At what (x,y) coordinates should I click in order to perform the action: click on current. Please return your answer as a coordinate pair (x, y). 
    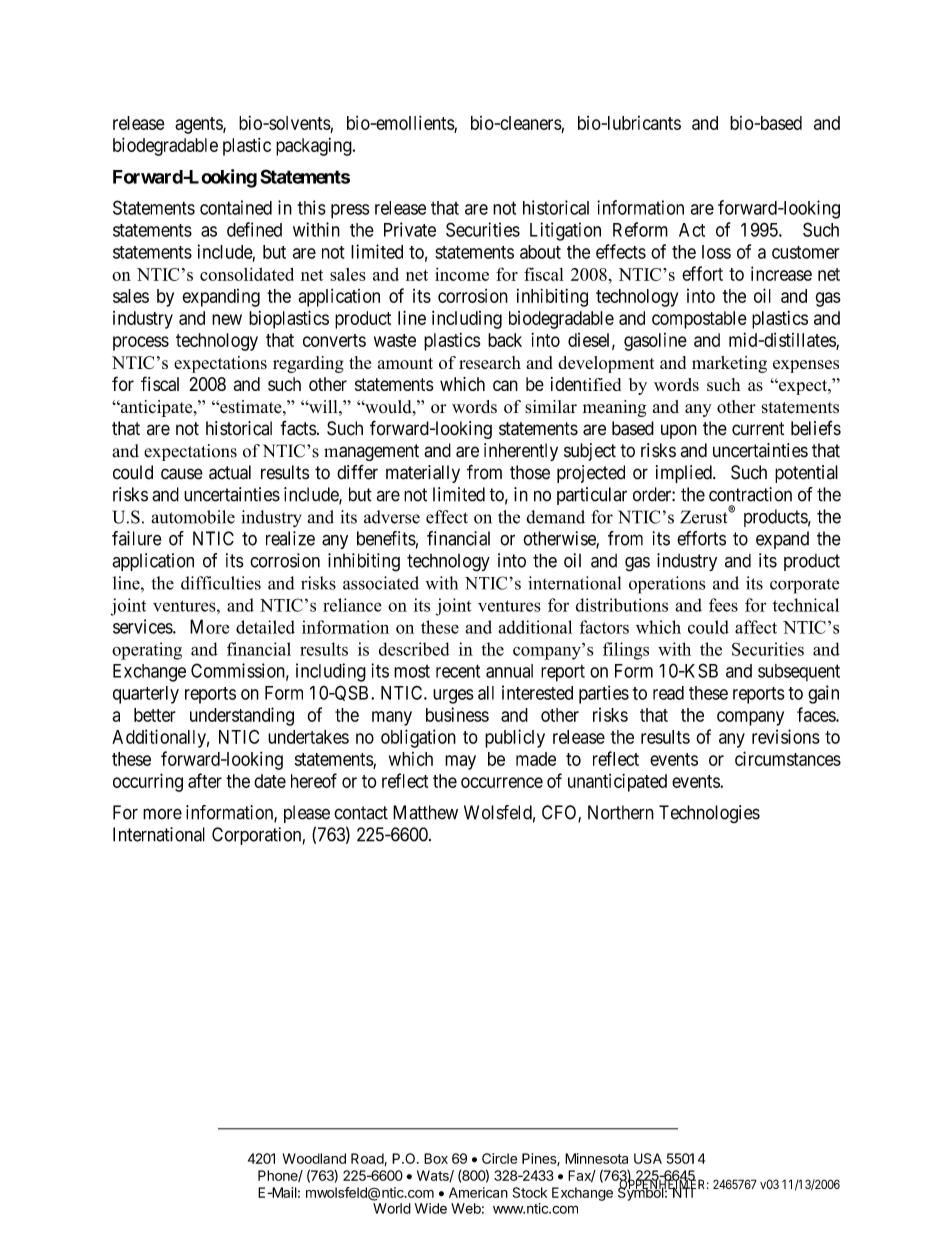
    Looking at the image, I should click on (758, 429).
